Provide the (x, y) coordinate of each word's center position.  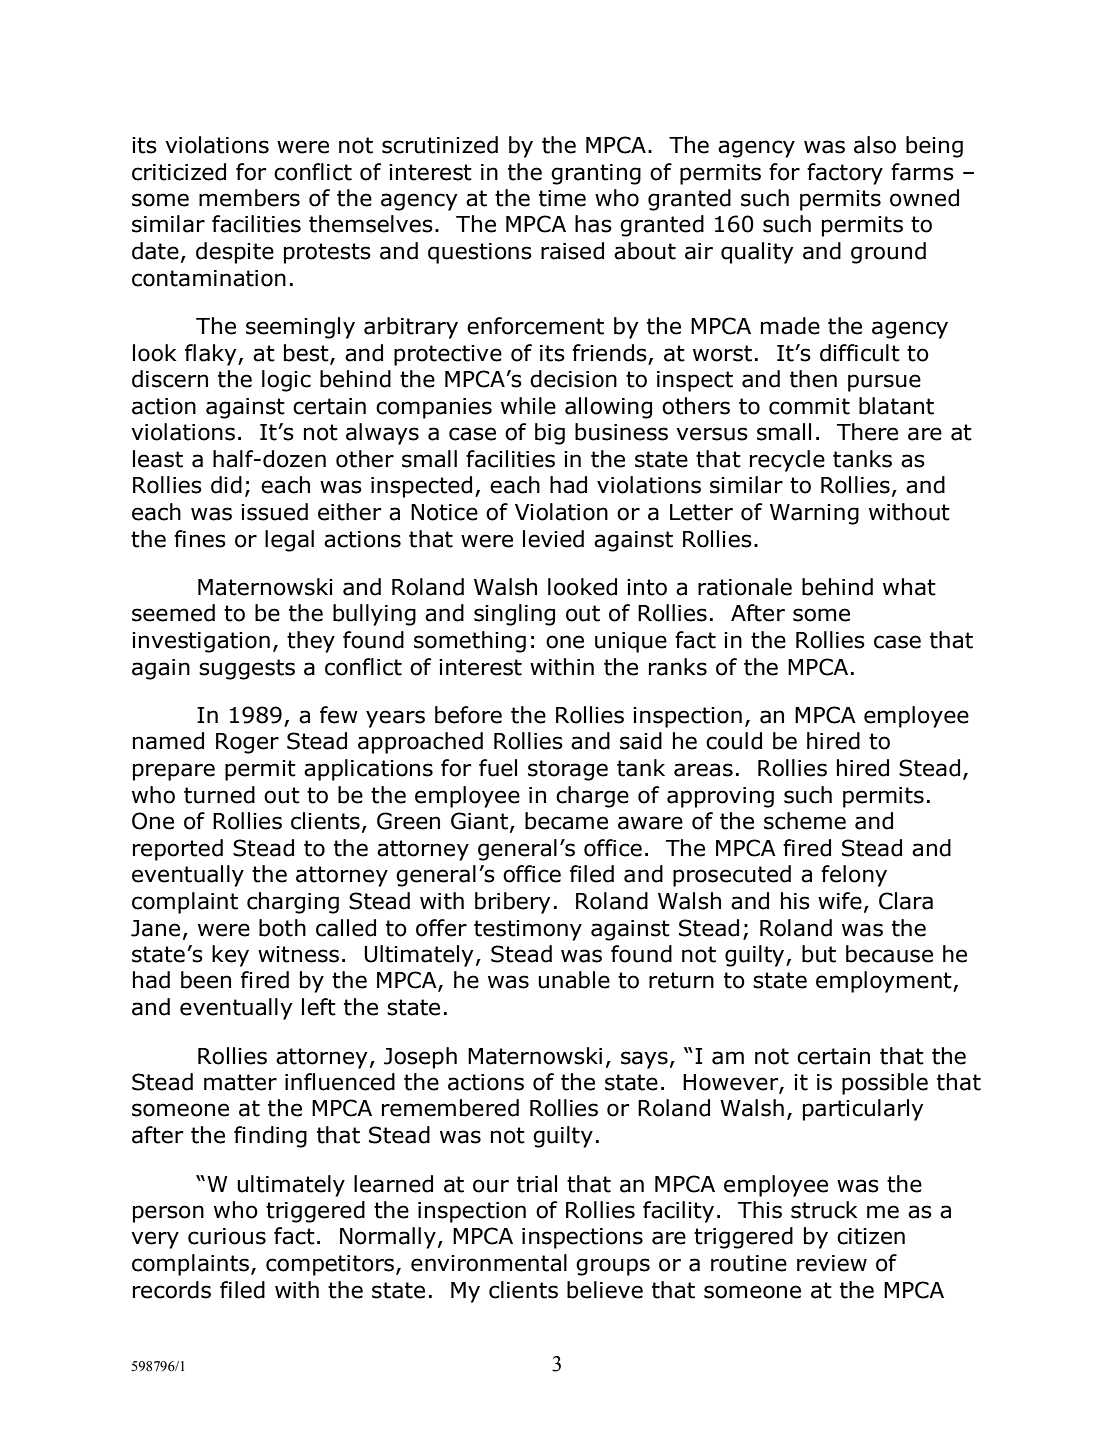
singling (514, 615)
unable (574, 980)
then (813, 379)
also (875, 145)
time (562, 198)
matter (240, 1082)
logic (286, 381)
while (528, 406)
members (249, 198)
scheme (805, 821)
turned (219, 795)
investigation (201, 642)
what (909, 587)
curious (227, 1236)
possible (885, 1084)
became (566, 821)
